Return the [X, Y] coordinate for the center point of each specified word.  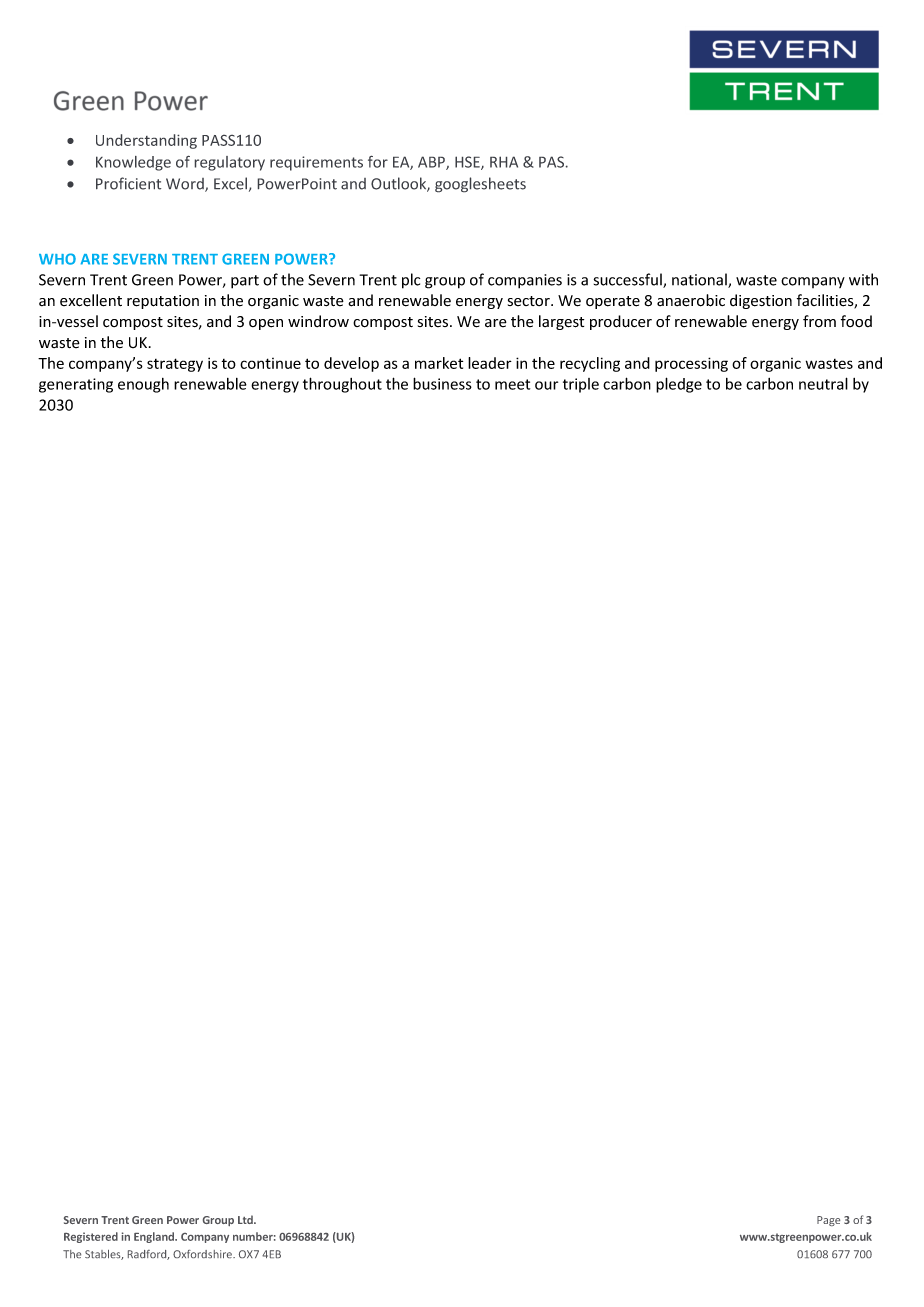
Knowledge [133, 163]
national [700, 280]
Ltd [246, 1219]
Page [828, 1221]
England [155, 1237]
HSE [468, 163]
